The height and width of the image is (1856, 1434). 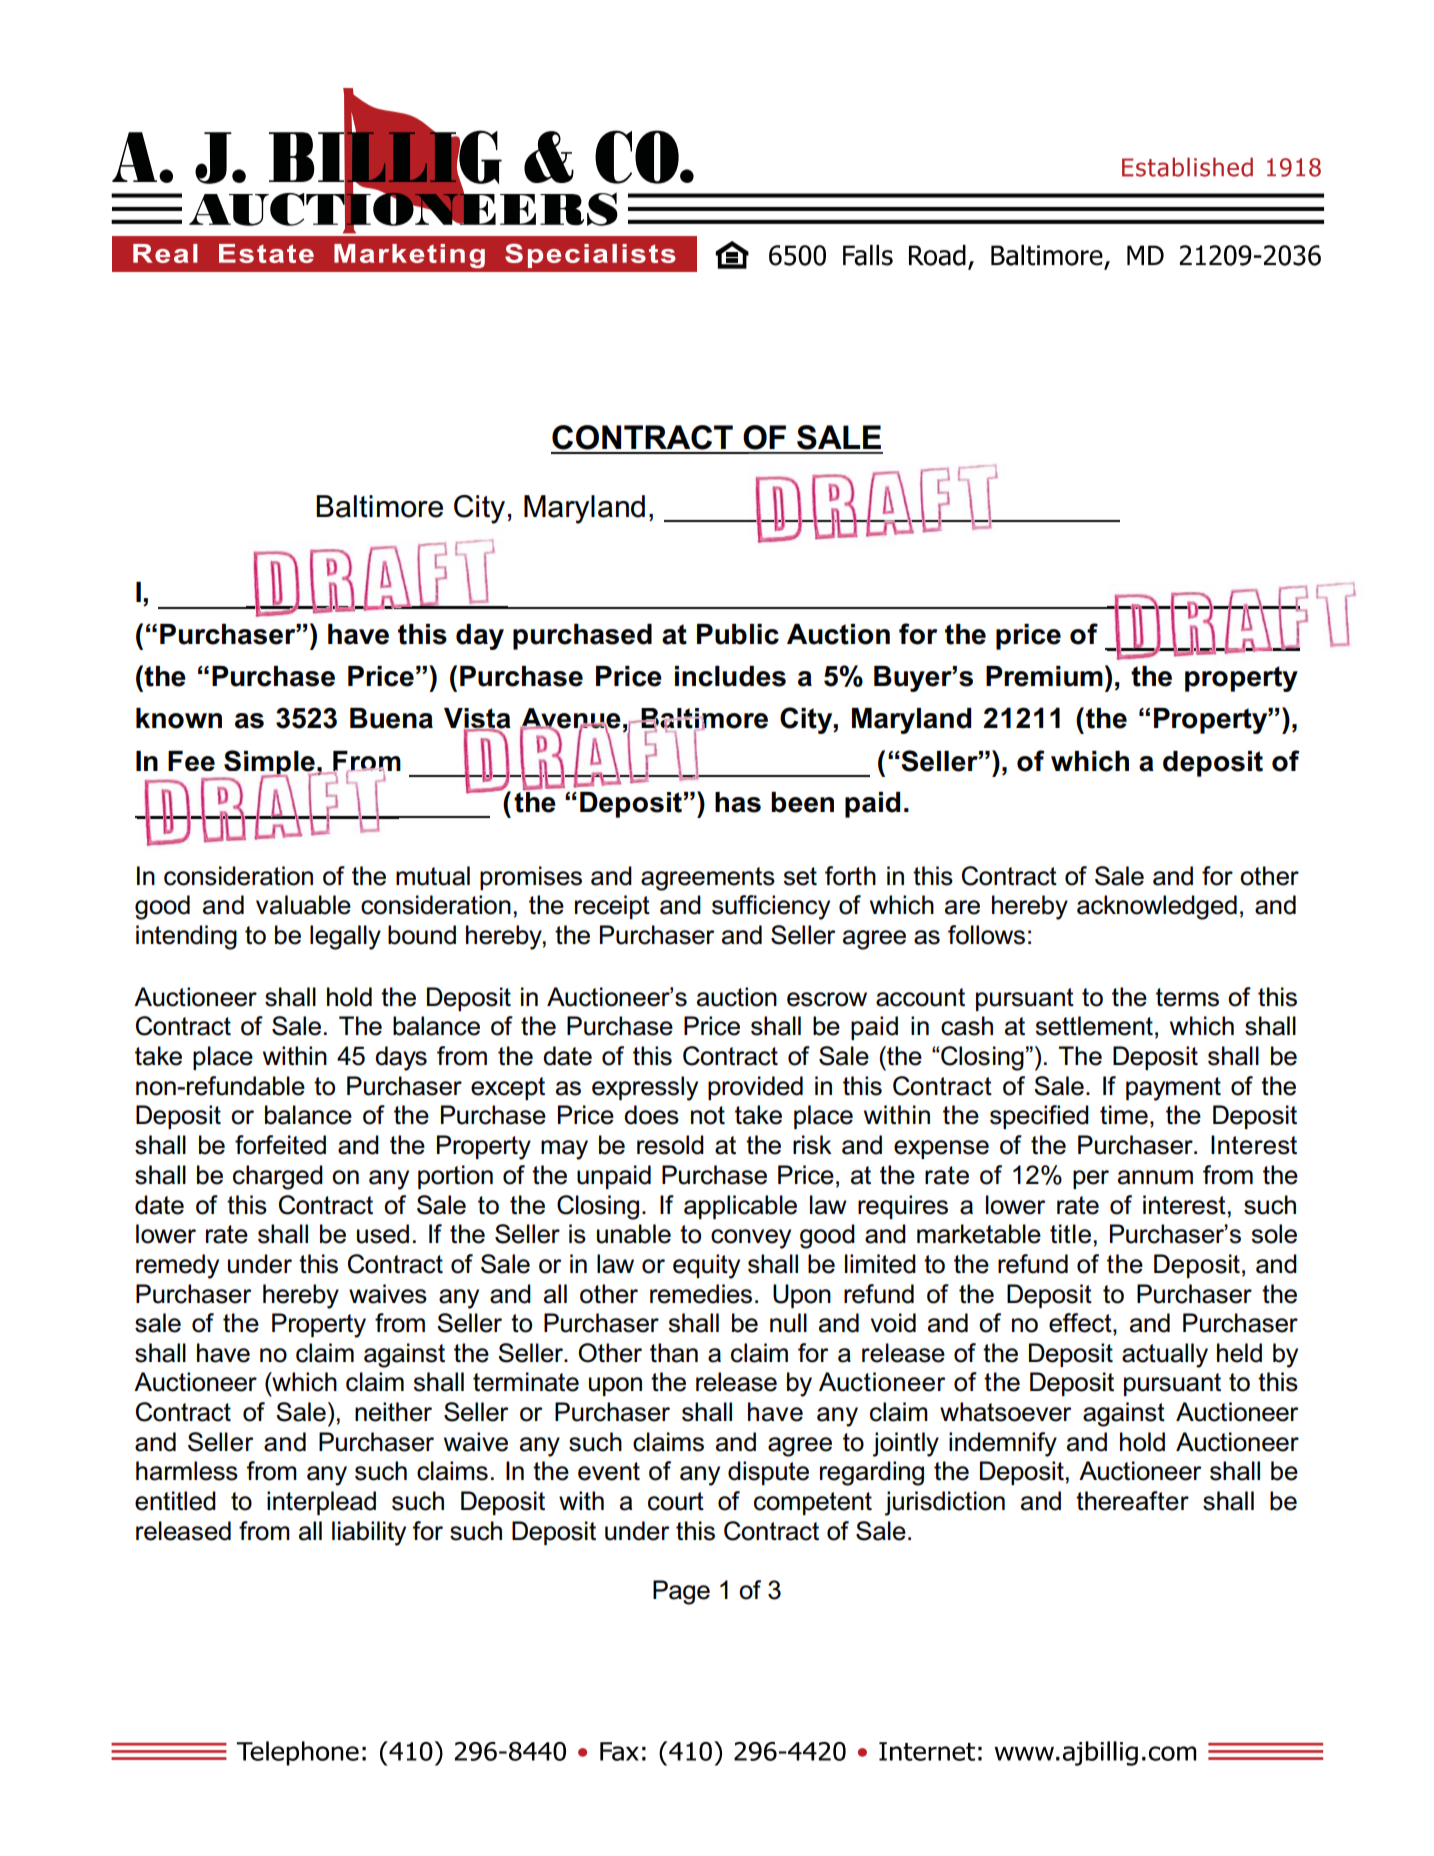 I want to click on includes, so click(x=730, y=676).
